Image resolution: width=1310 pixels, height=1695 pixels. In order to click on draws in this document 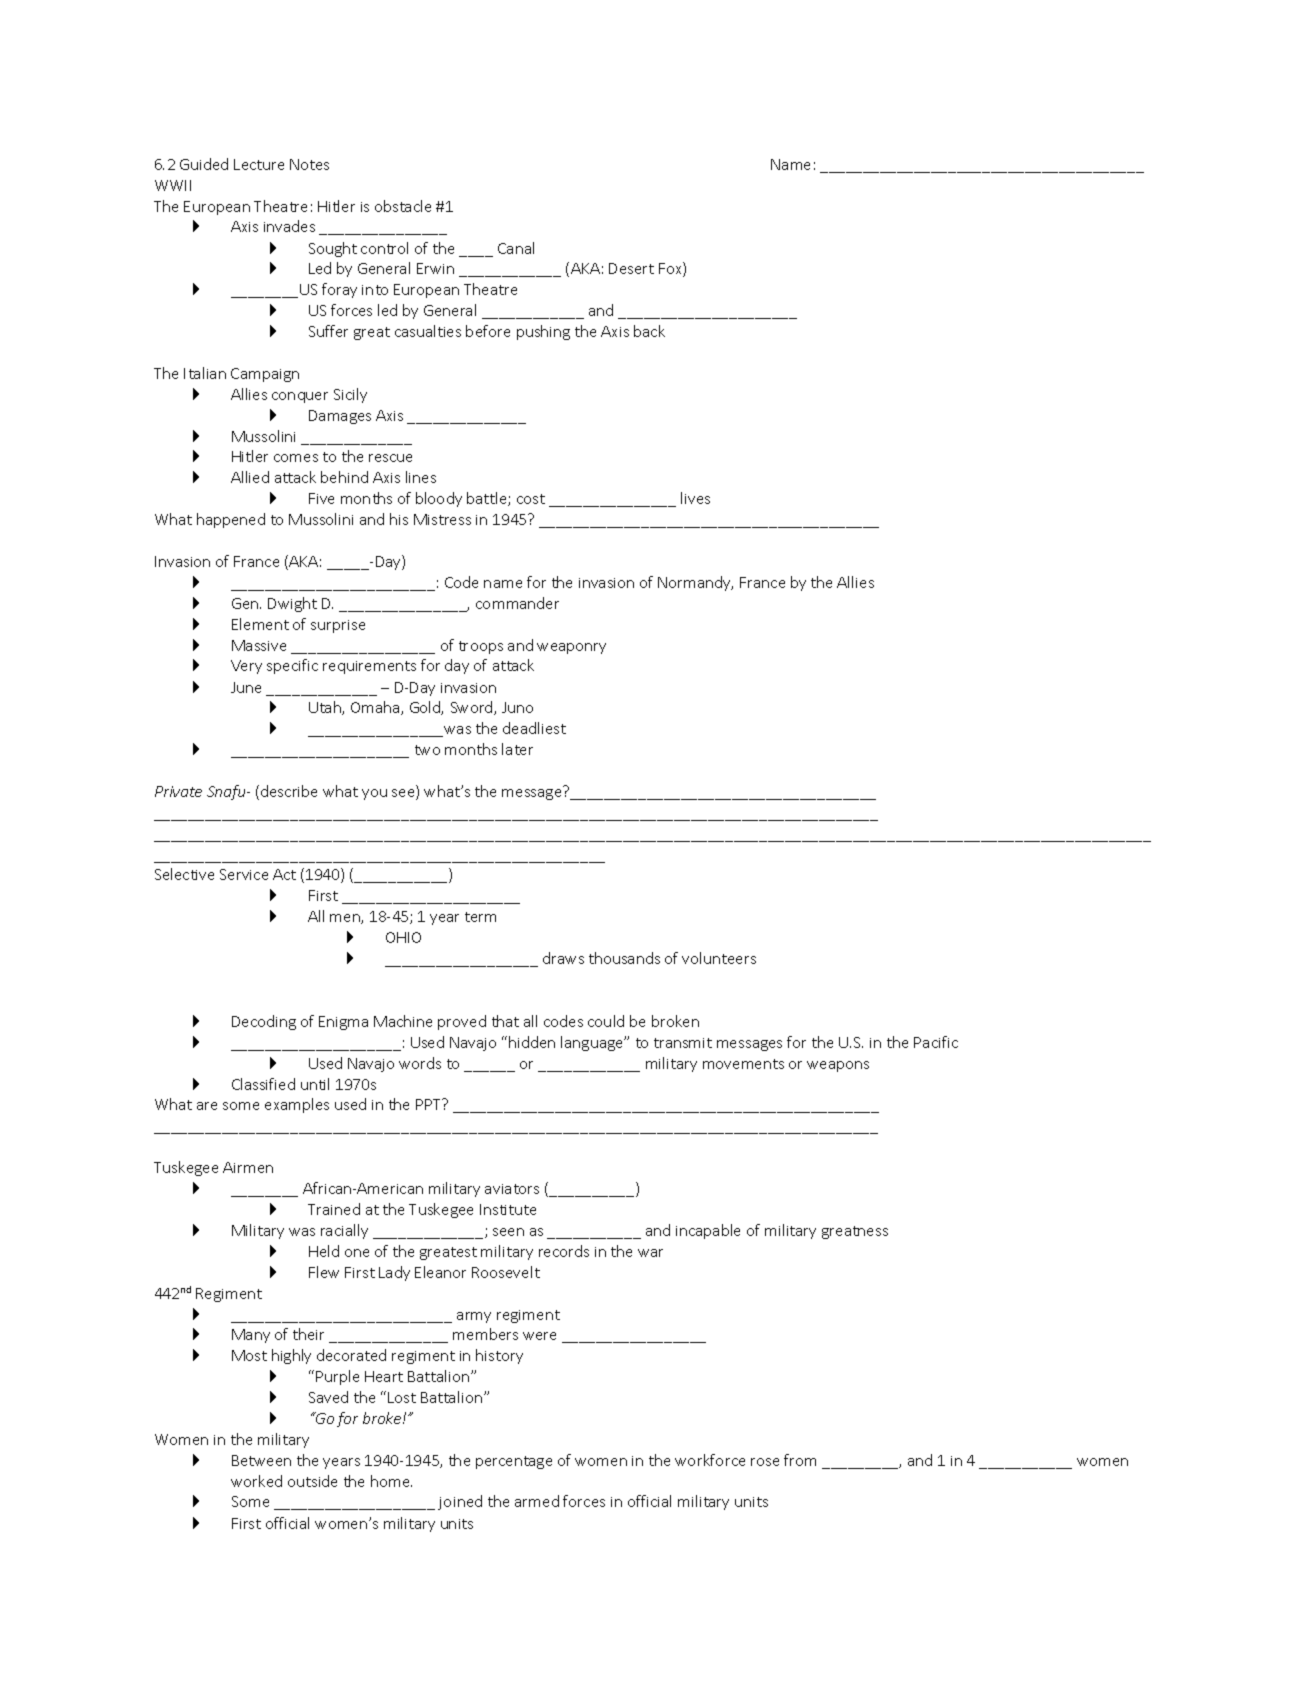, I will do `click(563, 958)`.
